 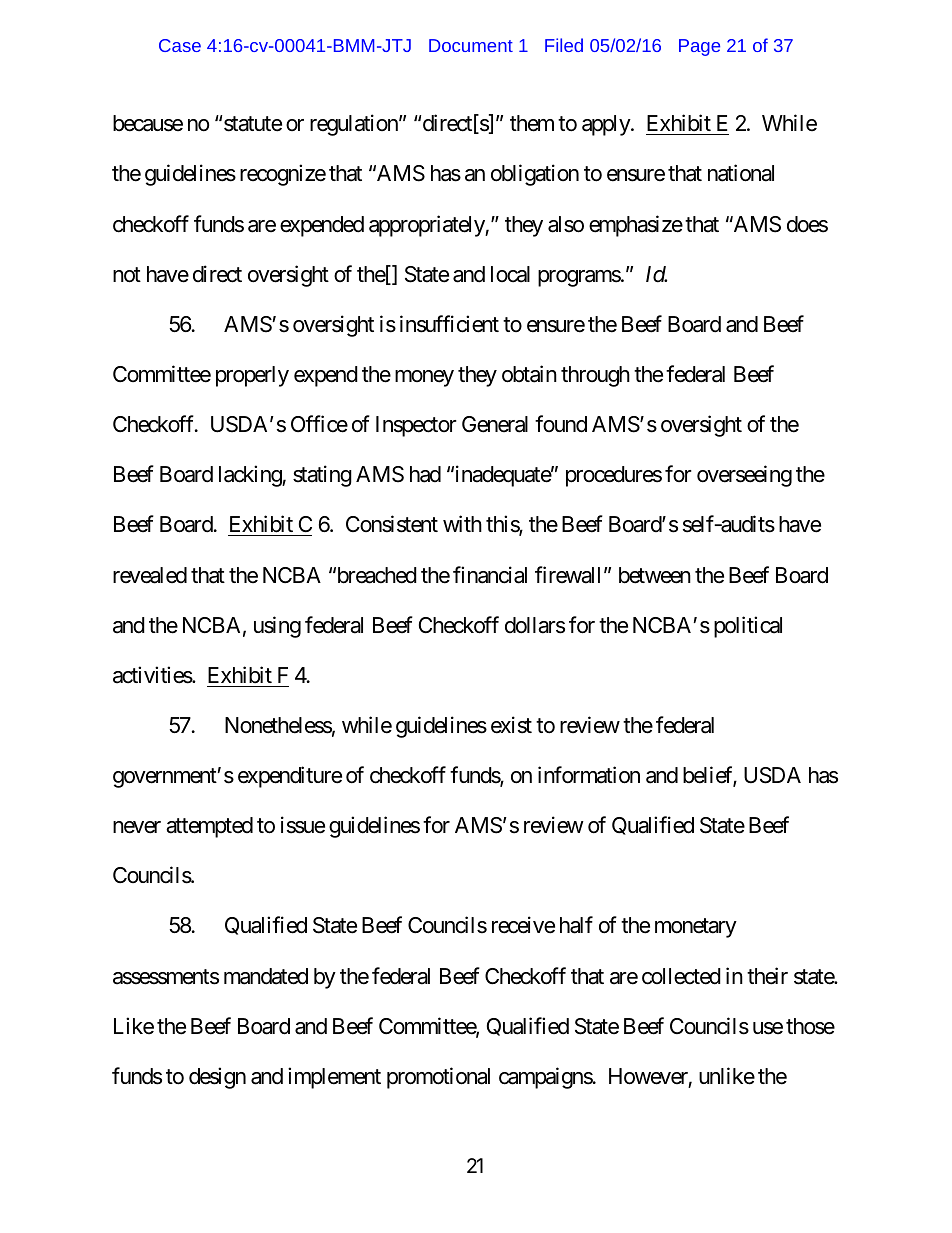 I want to click on Case, so click(x=180, y=45).
